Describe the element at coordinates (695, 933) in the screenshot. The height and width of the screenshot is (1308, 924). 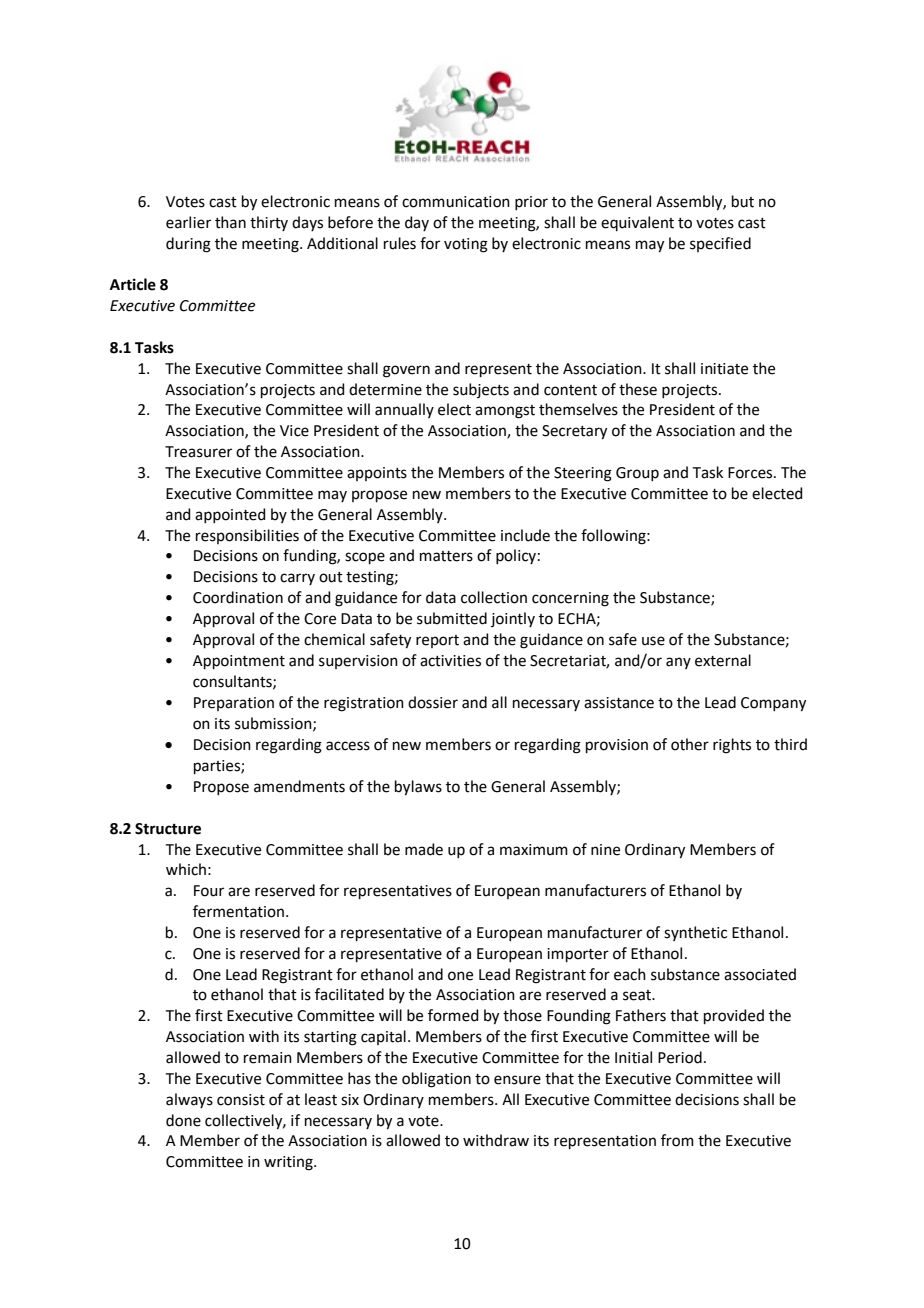
I see `synthetic` at that location.
